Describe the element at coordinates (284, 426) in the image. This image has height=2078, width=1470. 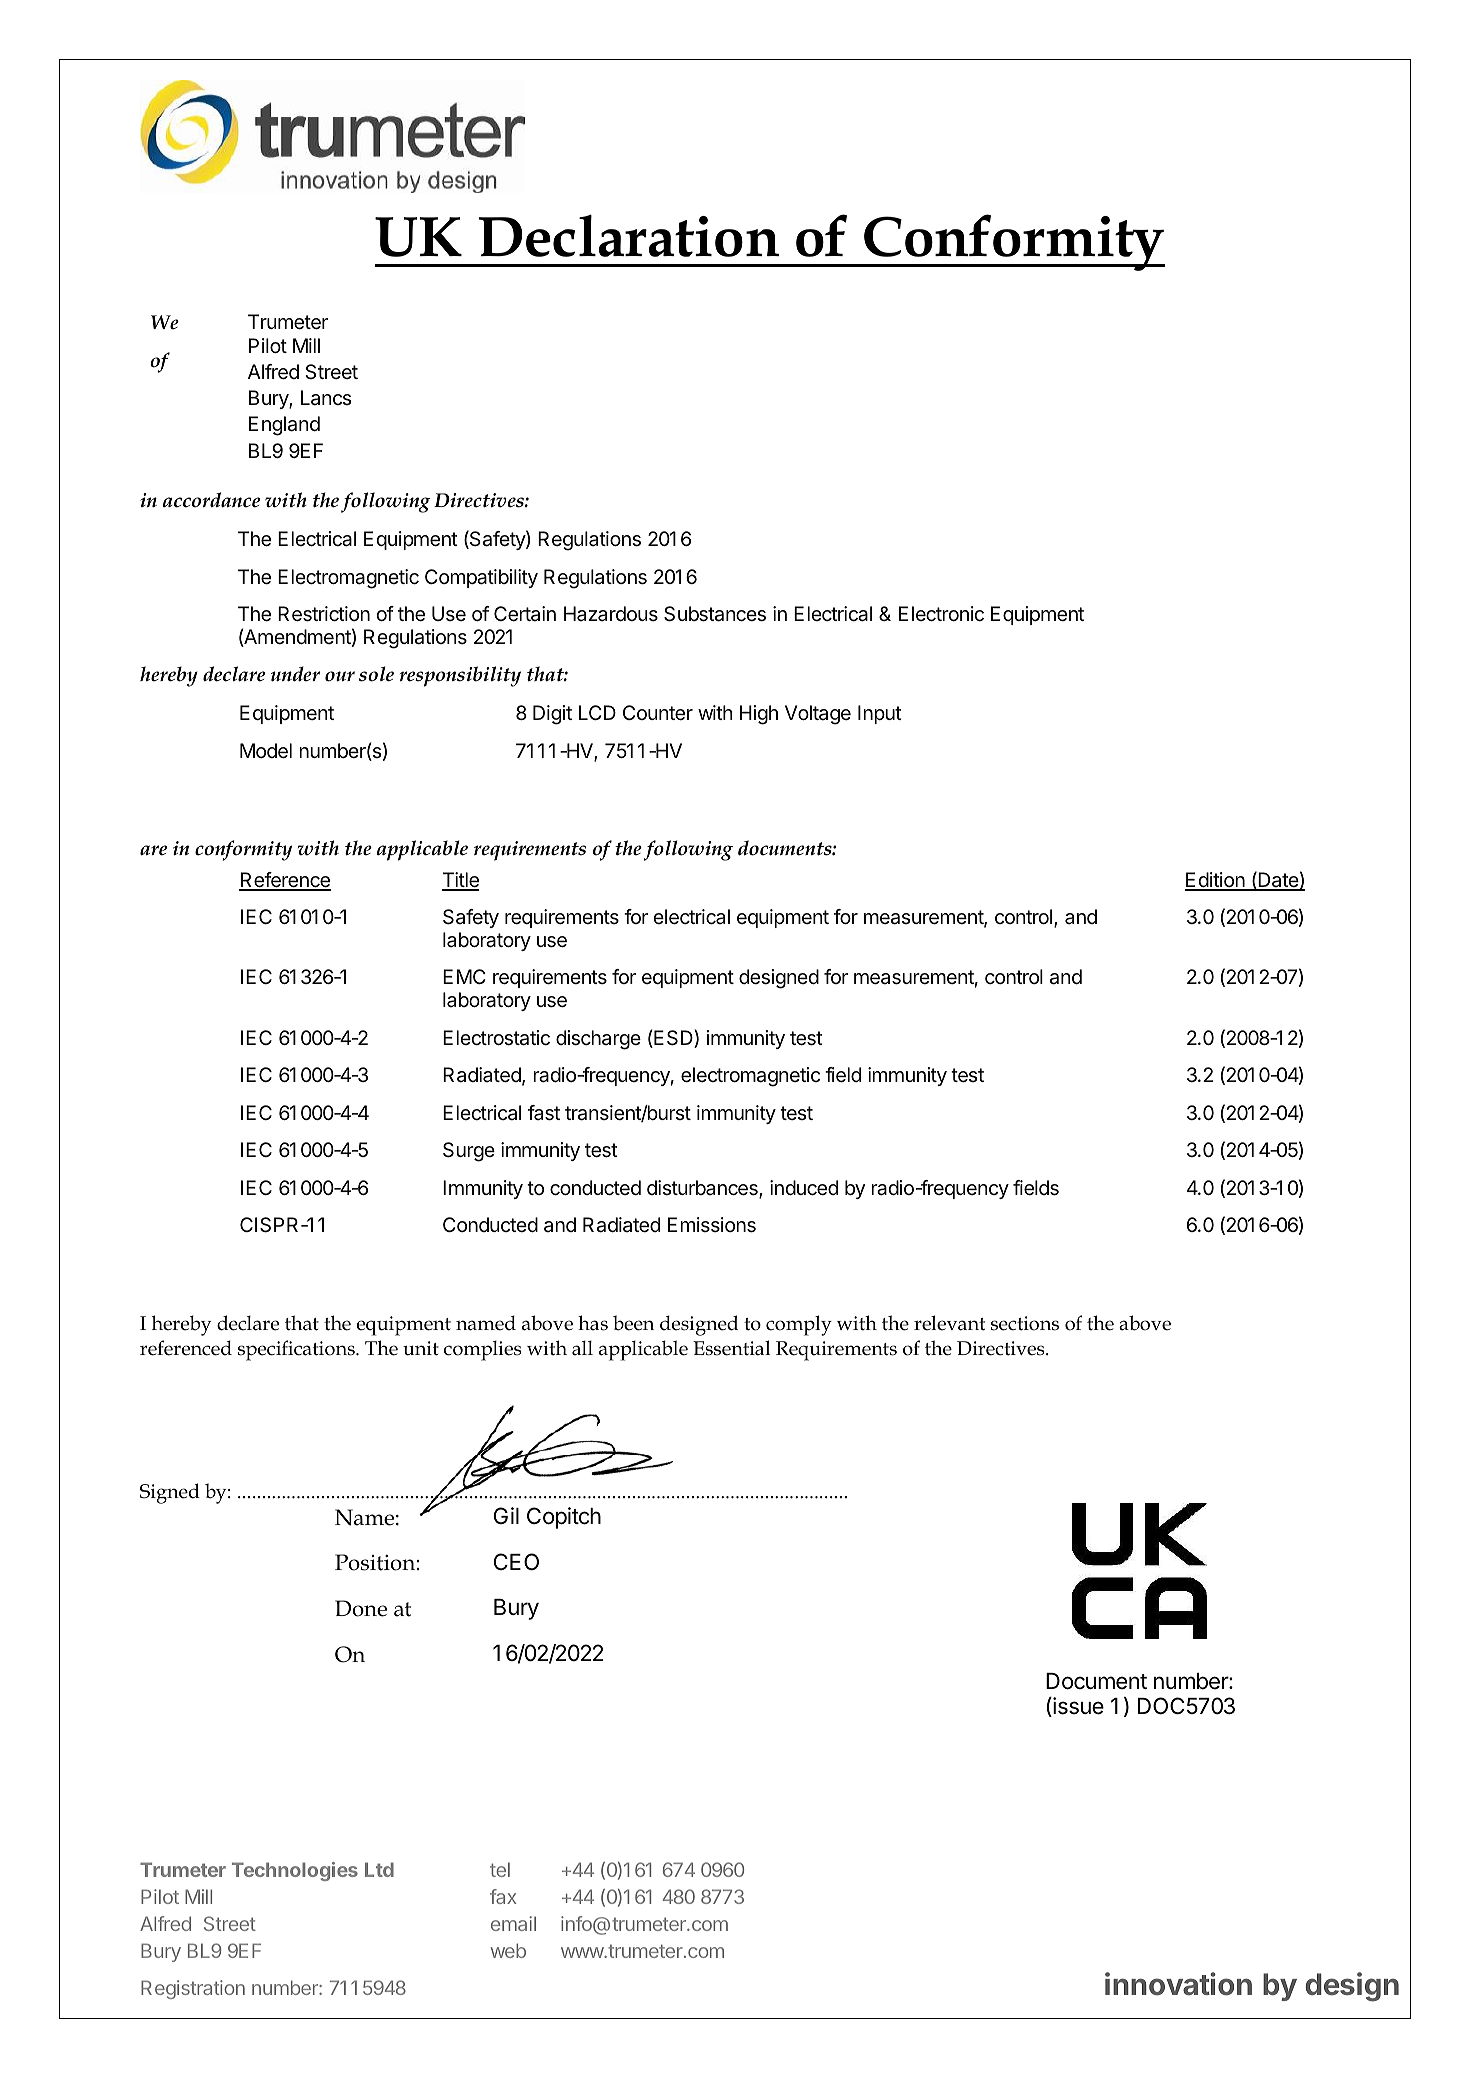
I see `England` at that location.
